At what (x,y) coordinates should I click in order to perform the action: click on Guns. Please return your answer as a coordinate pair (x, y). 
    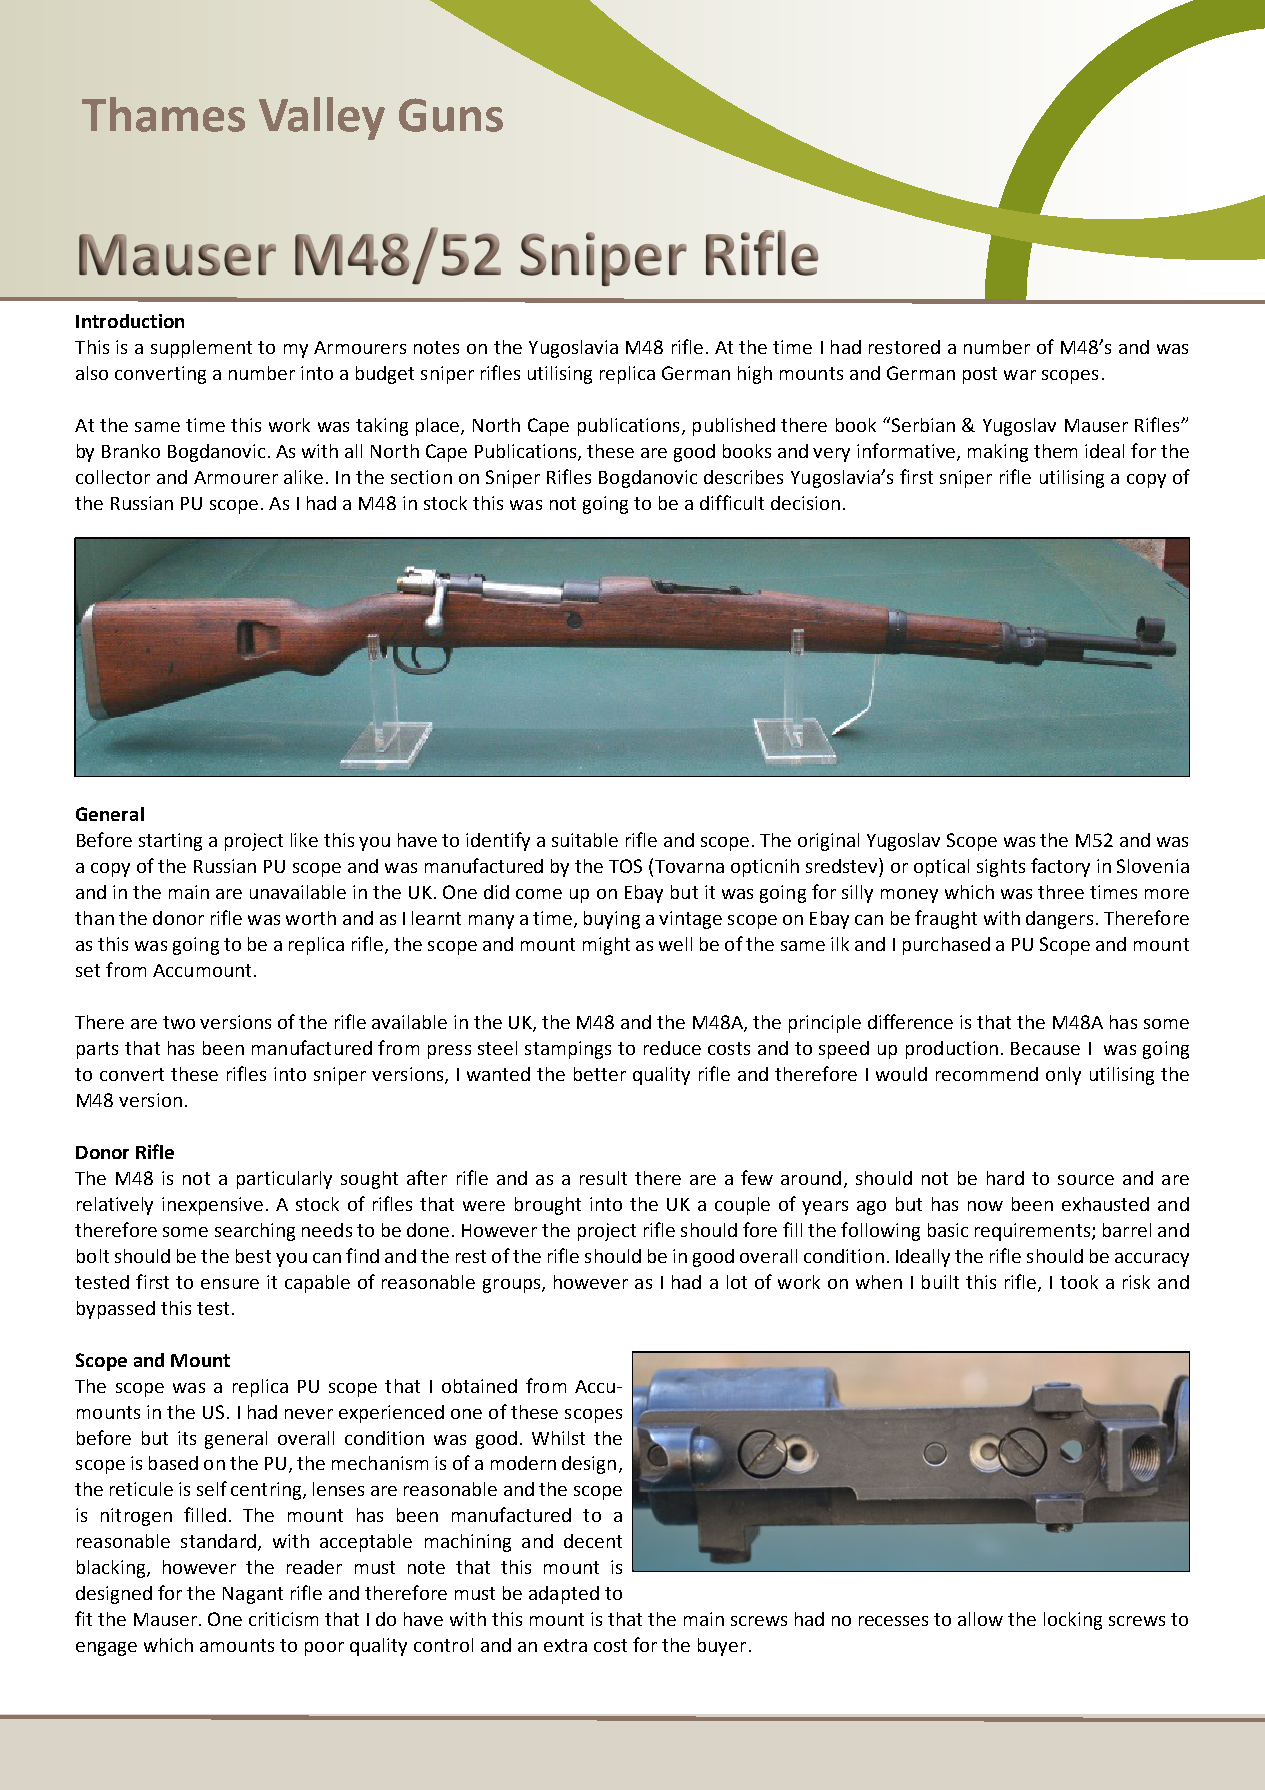
    Looking at the image, I should click on (451, 115).
